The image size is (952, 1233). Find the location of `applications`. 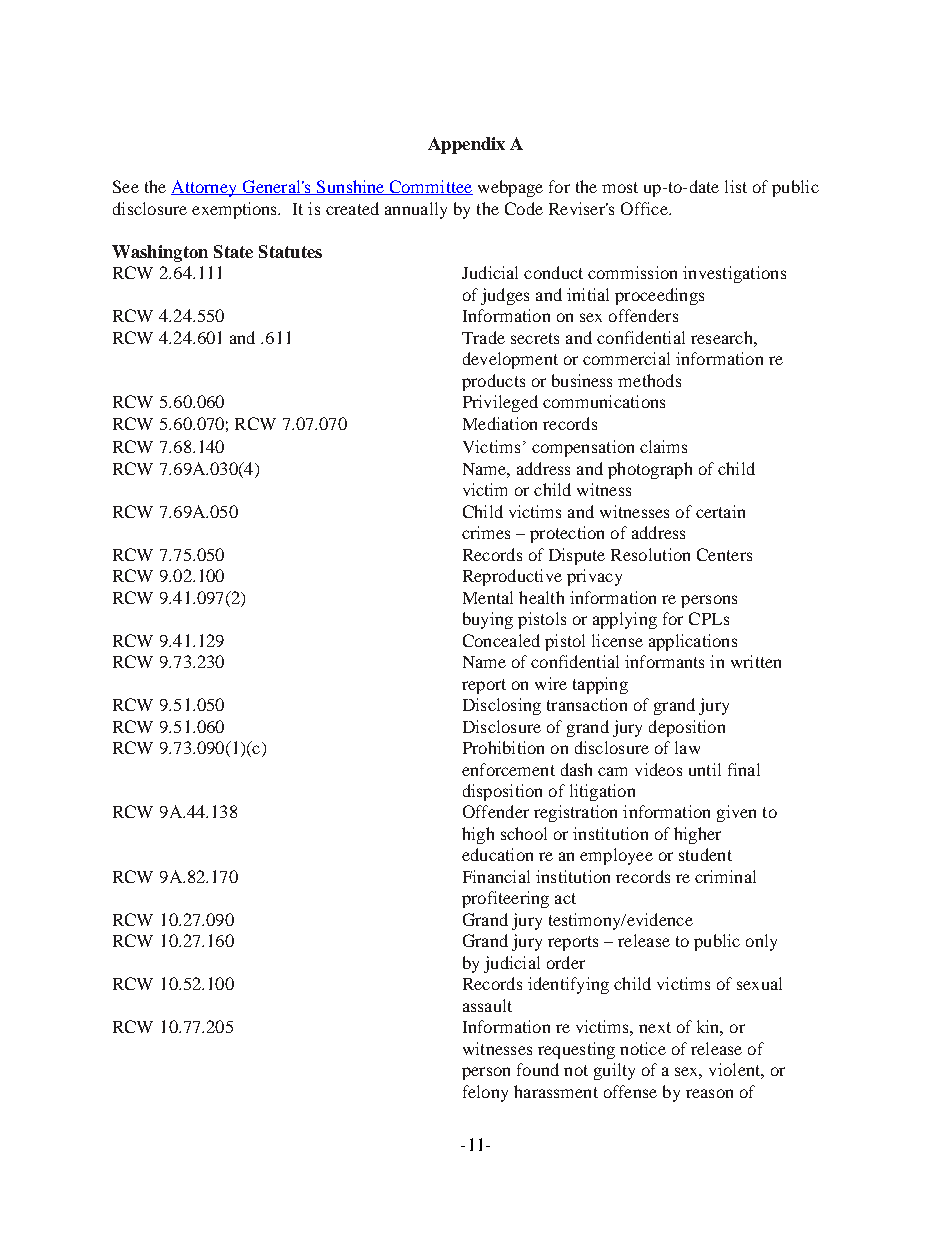

applications is located at coordinates (693, 642).
